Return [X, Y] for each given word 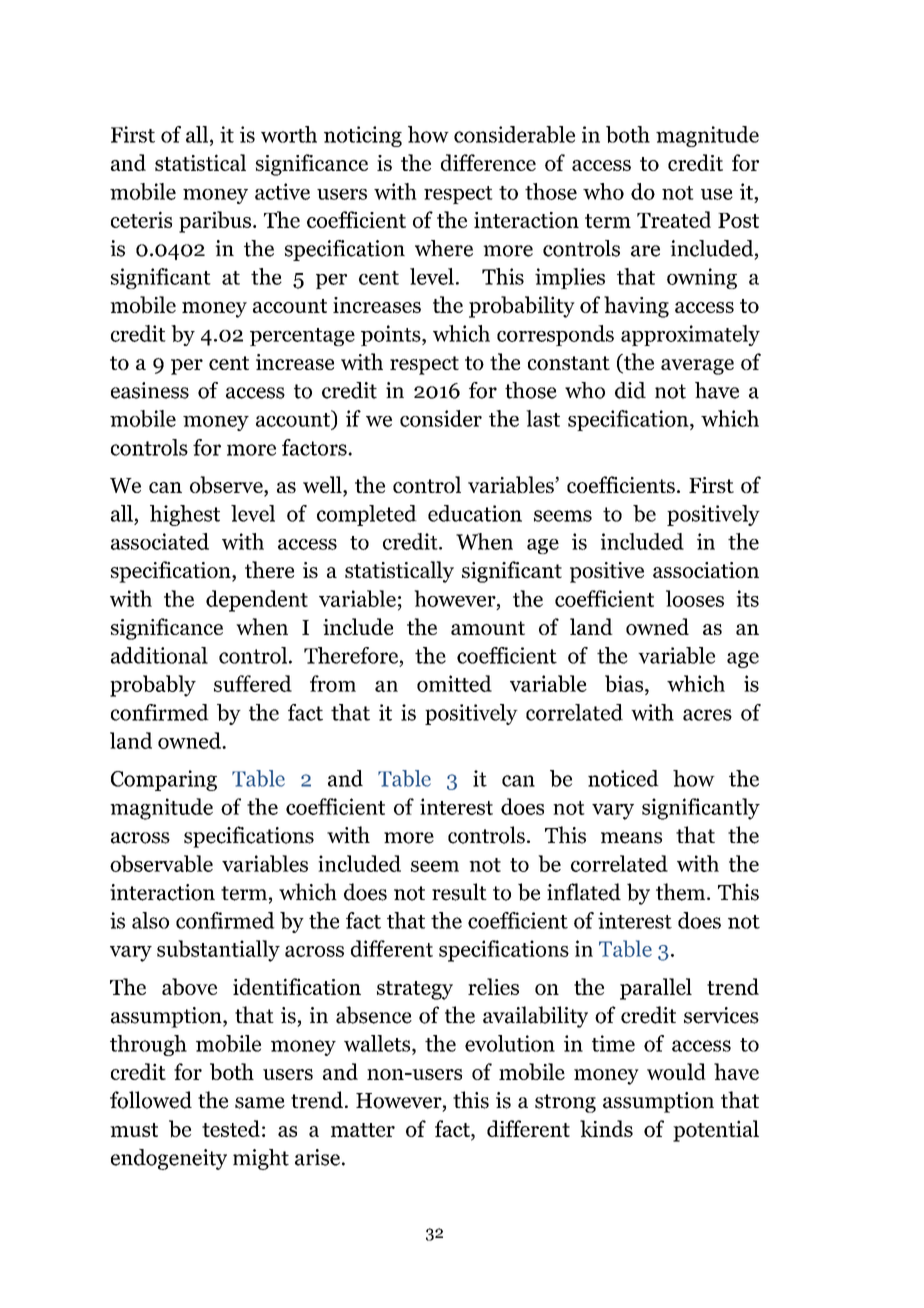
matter [363, 1130]
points [392, 335]
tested [231, 1128]
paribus [215, 222]
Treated [674, 219]
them [682, 892]
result [459, 892]
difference [488, 162]
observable [161, 863]
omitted [454, 683]
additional [159, 655]
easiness [150, 390]
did [630, 390]
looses [695, 598]
